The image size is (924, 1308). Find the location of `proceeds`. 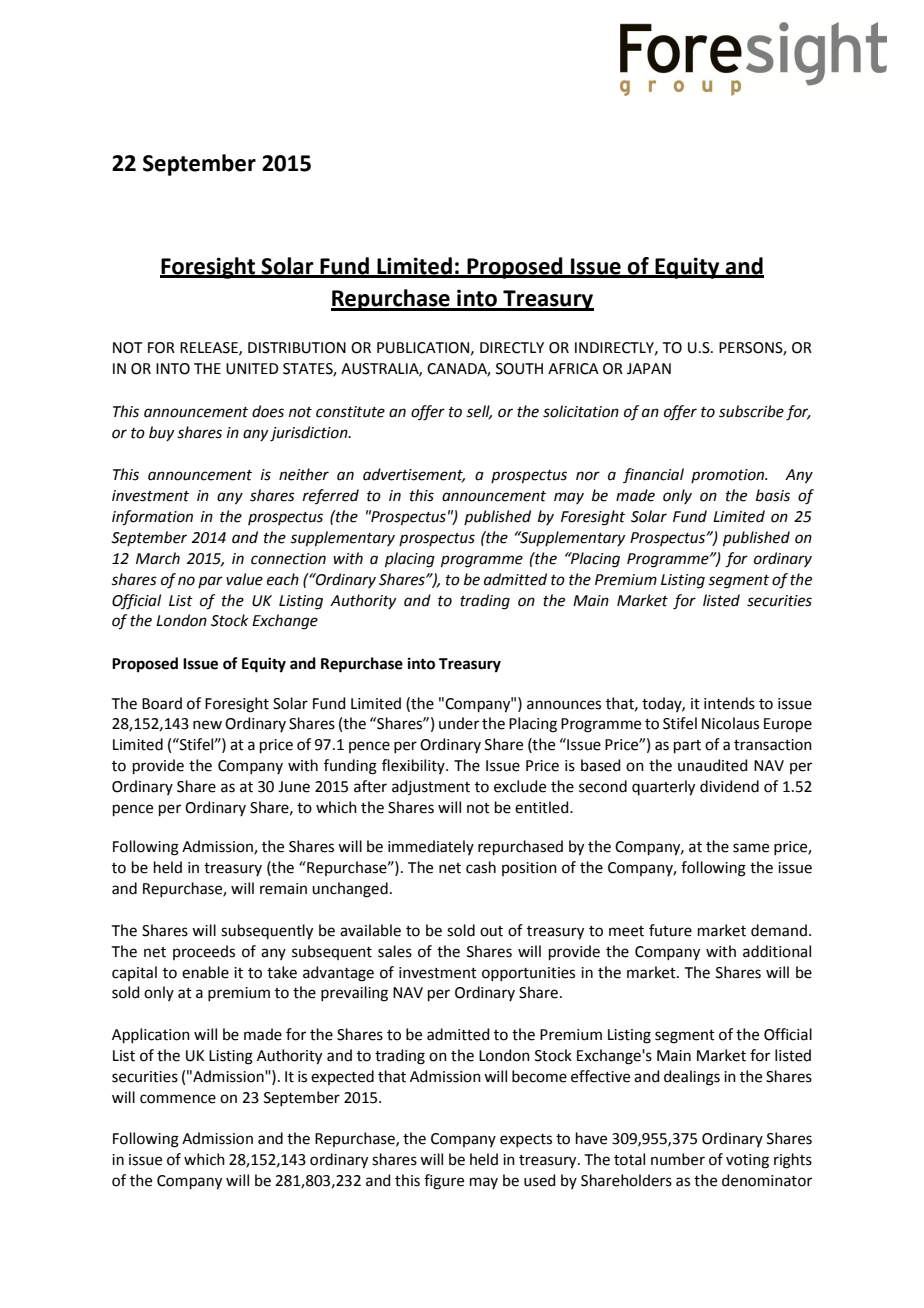

proceeds is located at coordinates (204, 952).
